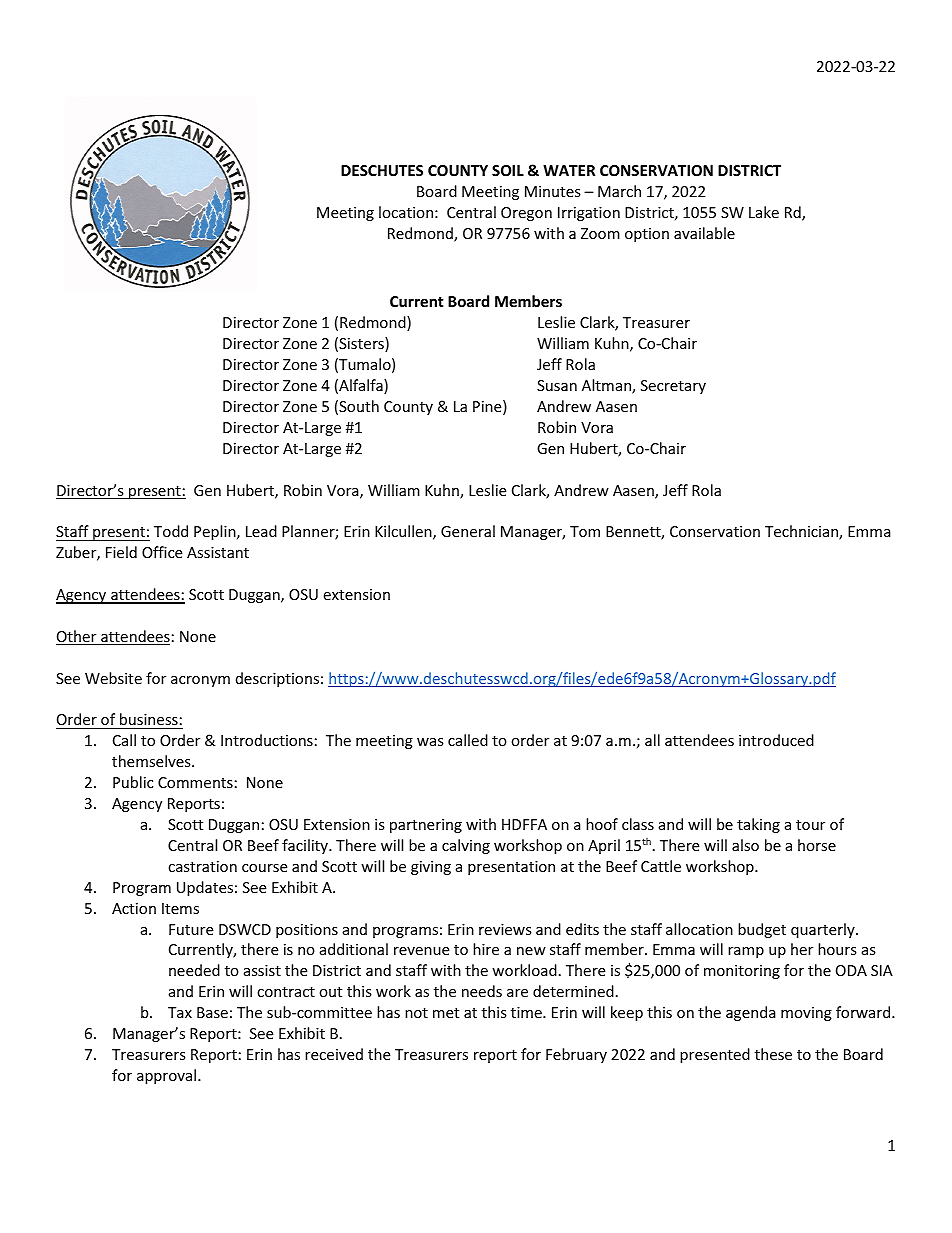 This document has width=952, height=1233. I want to click on calving, so click(466, 846).
